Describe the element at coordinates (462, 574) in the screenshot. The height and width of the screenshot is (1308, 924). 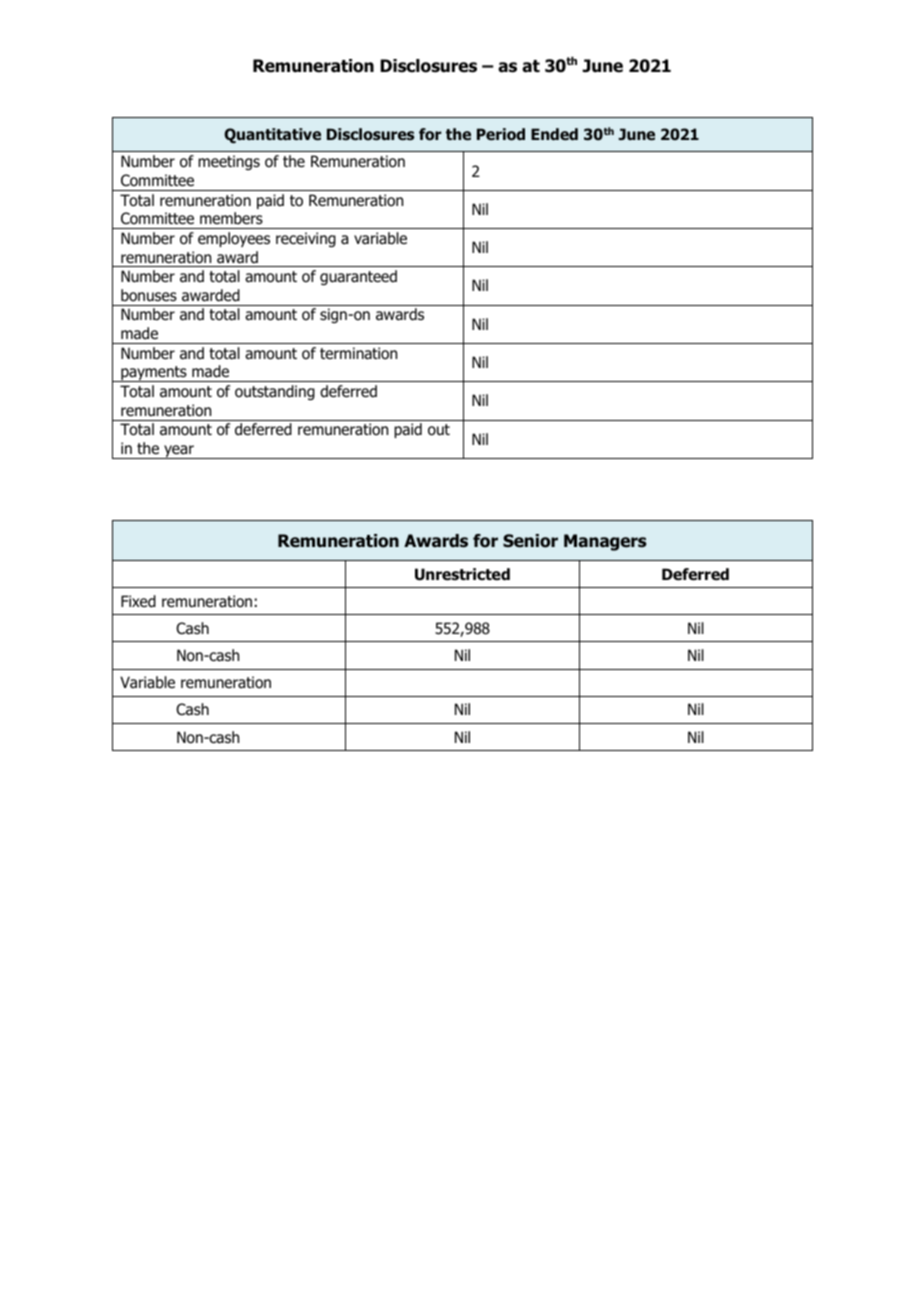
I see `Unrestricted` at that location.
